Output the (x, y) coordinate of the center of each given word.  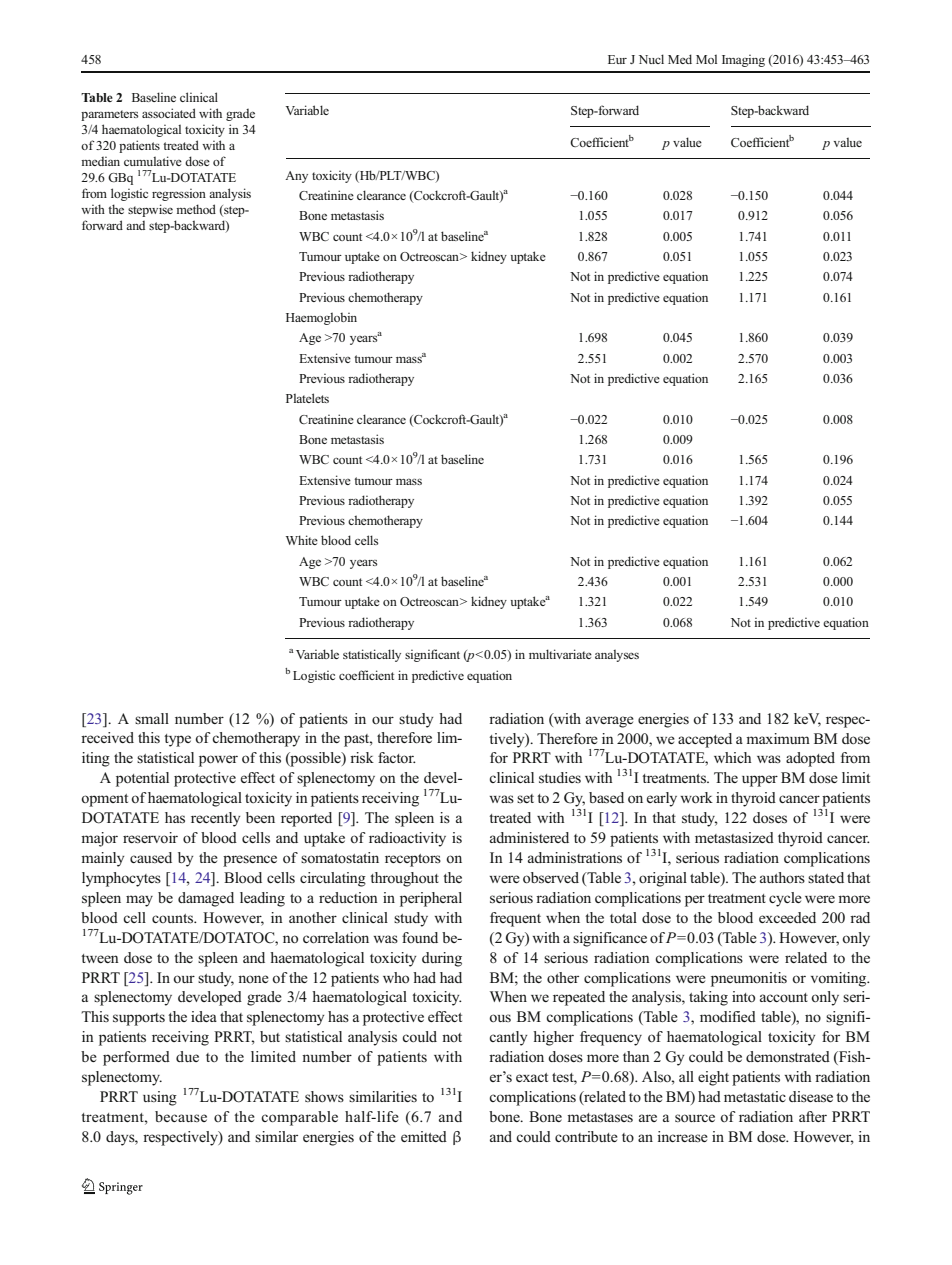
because (181, 1116)
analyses (617, 655)
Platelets (307, 398)
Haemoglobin (321, 318)
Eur (617, 59)
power (218, 761)
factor (397, 757)
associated (169, 113)
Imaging (743, 61)
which (733, 757)
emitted (424, 1136)
